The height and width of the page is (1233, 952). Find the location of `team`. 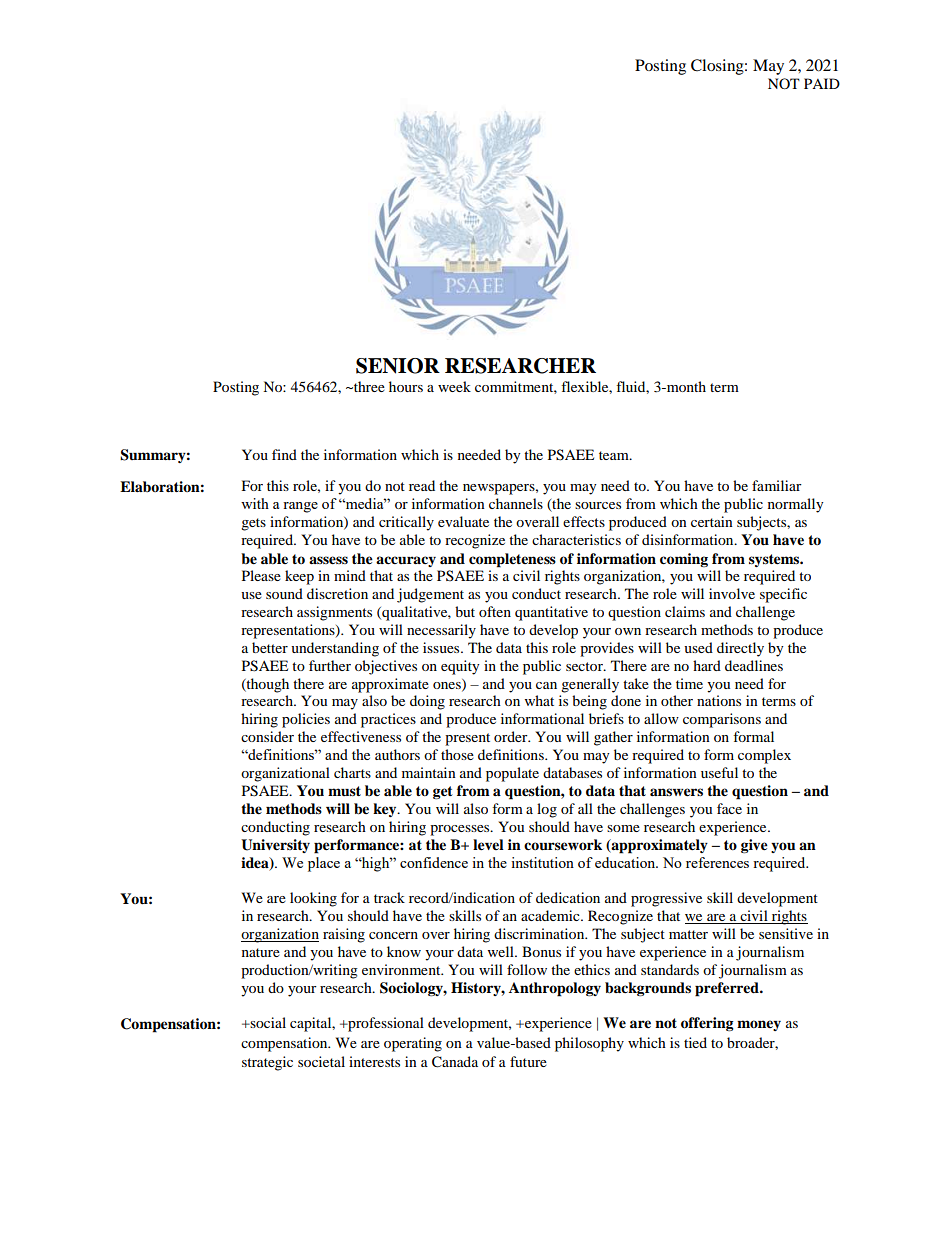

team is located at coordinates (615, 455).
